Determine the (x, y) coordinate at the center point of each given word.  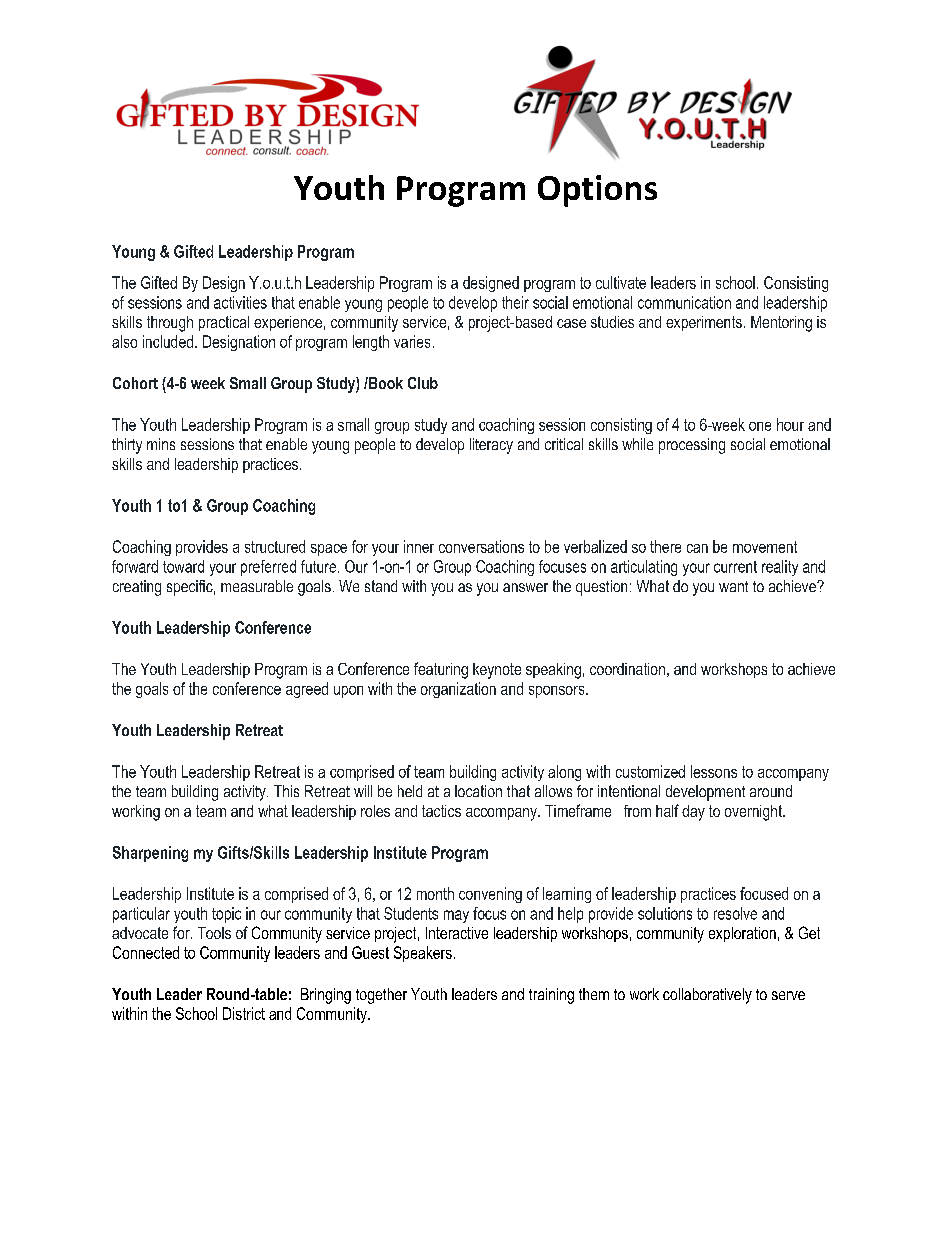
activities (240, 302)
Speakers (423, 954)
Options (597, 191)
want (733, 586)
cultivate (621, 282)
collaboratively (707, 996)
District (244, 1013)
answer (525, 587)
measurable (257, 586)
